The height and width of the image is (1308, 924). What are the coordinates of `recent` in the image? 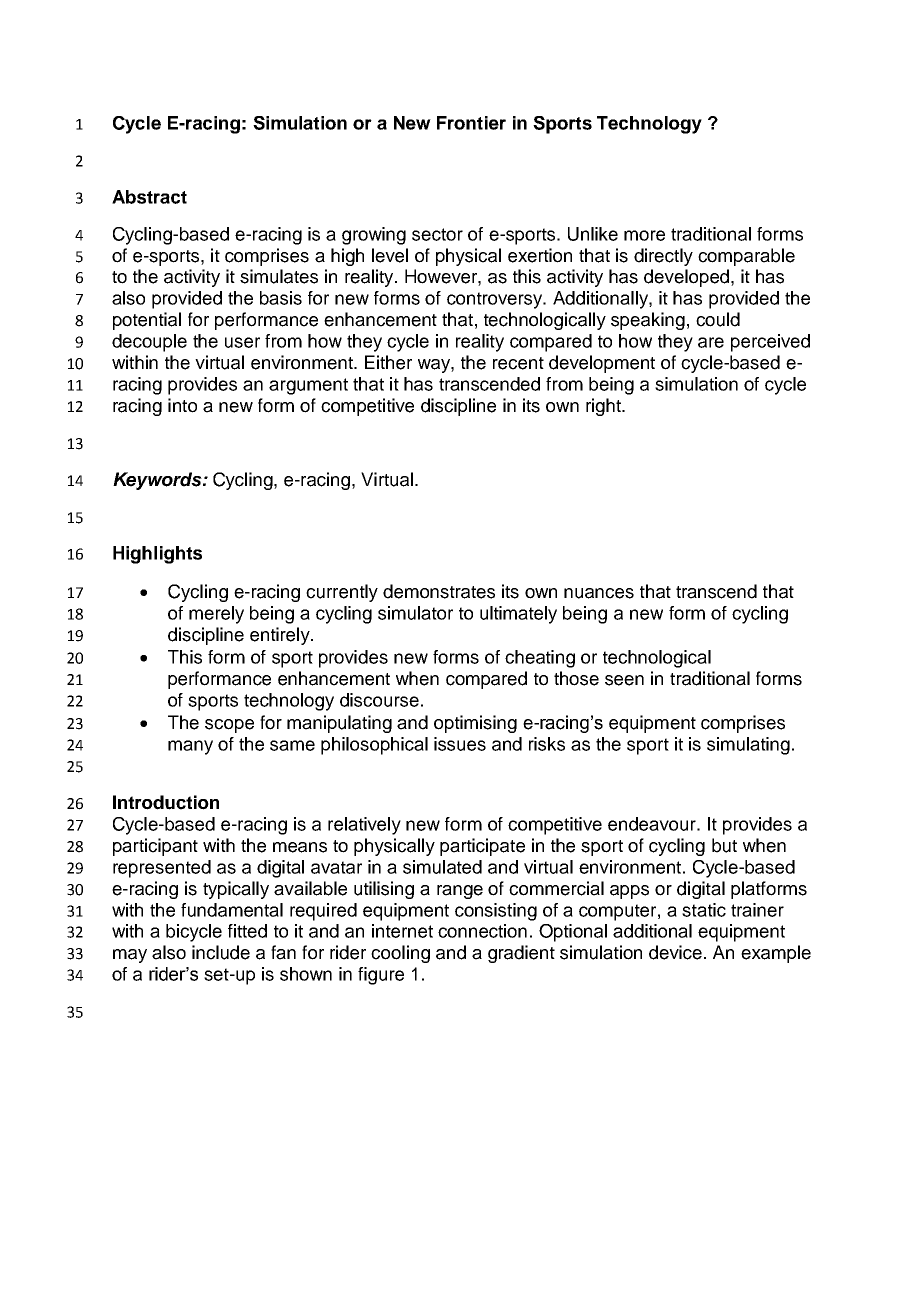 It's located at (518, 363).
